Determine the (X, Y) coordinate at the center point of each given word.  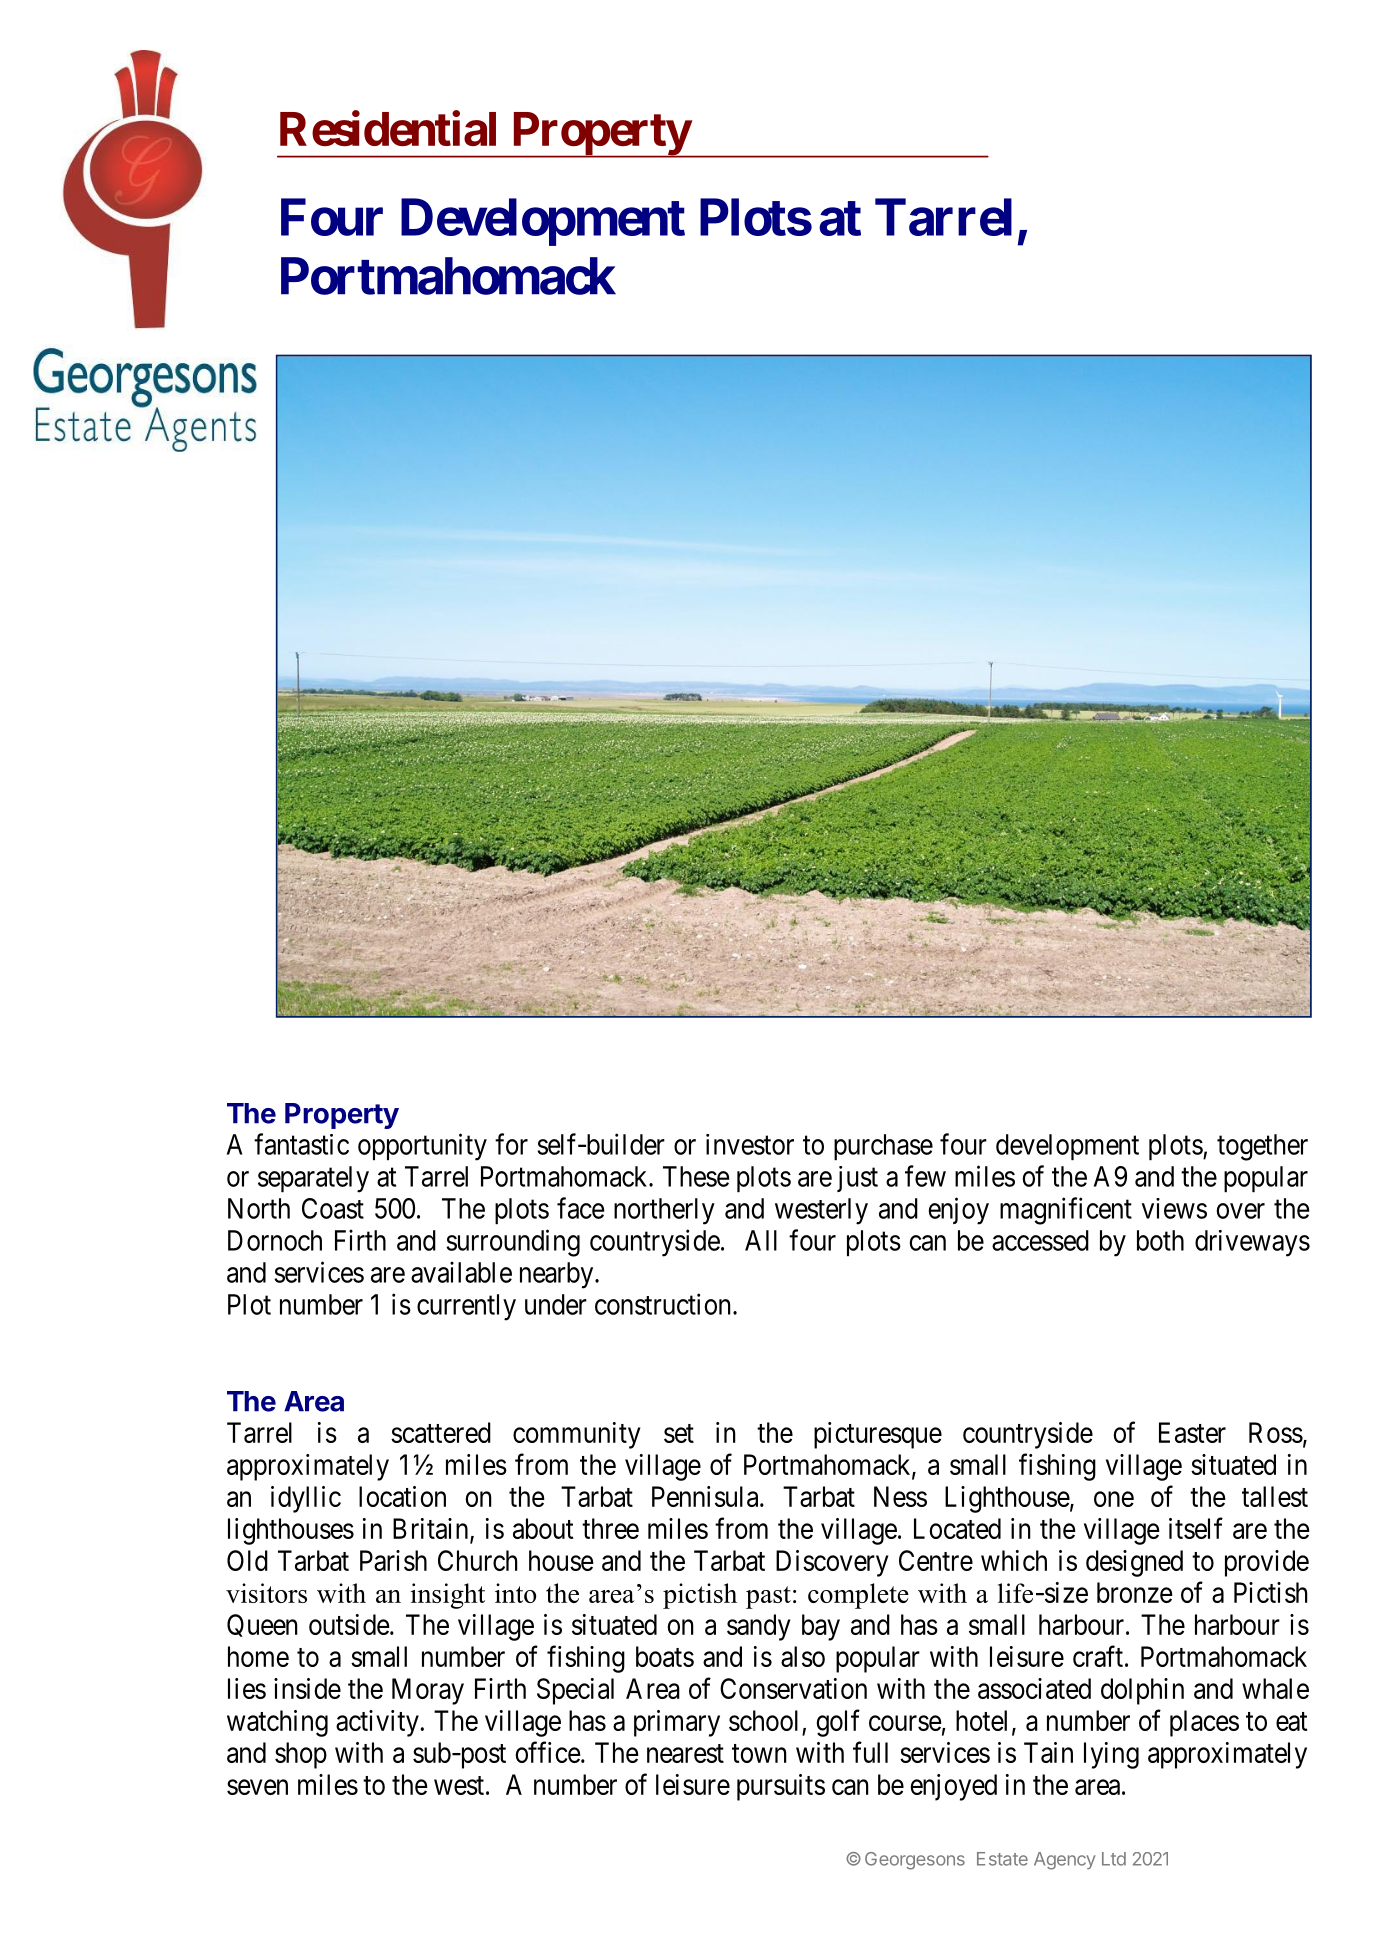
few (925, 1176)
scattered (441, 1432)
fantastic (301, 1144)
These (696, 1176)
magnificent (1066, 1211)
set (679, 1433)
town (759, 1753)
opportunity (422, 1147)
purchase (883, 1147)
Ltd (1114, 1859)
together (1262, 1147)
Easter (1192, 1432)
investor (750, 1144)
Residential (388, 129)
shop (301, 1755)
